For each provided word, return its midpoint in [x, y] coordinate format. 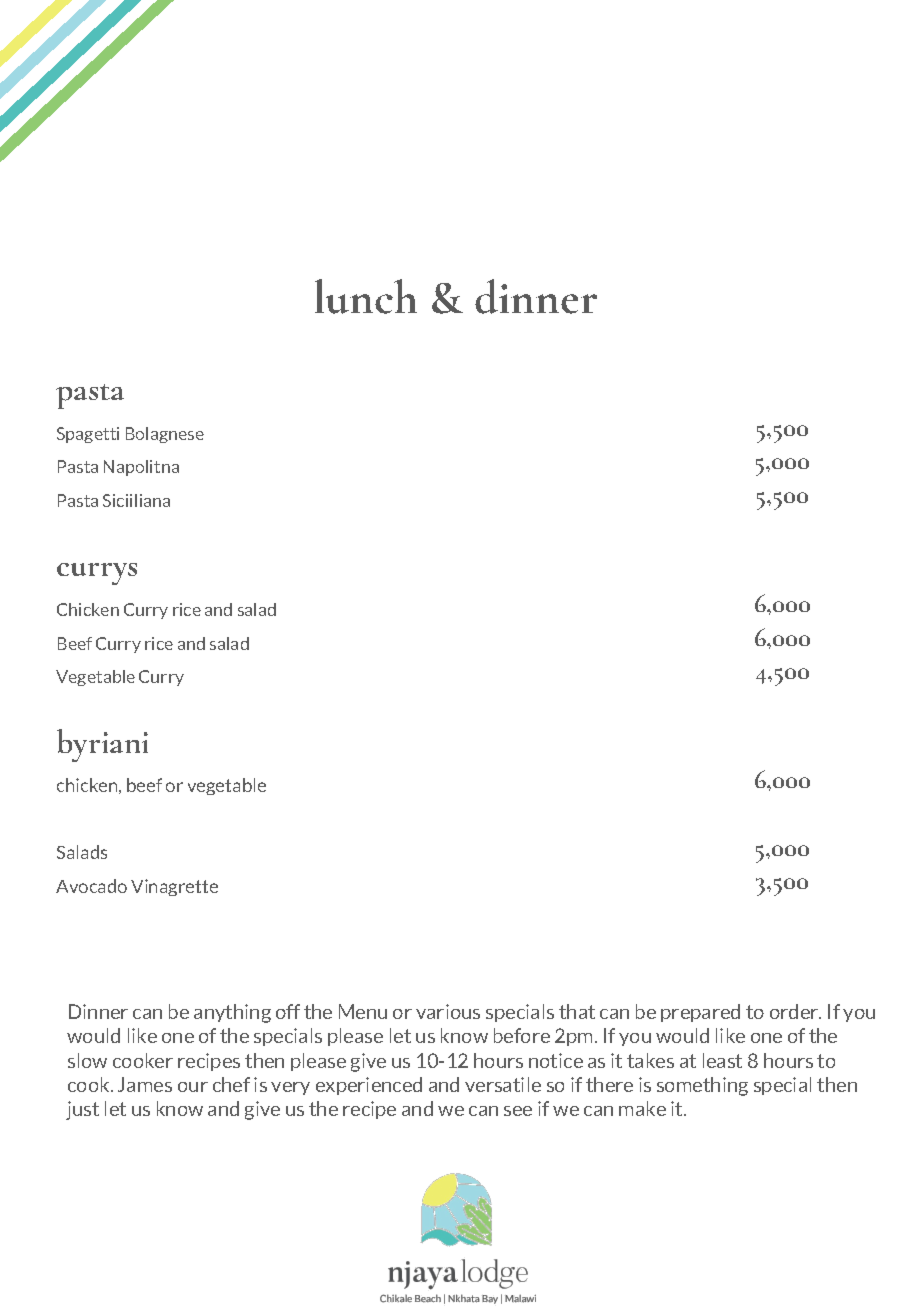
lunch [366, 296]
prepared [700, 1013]
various [448, 1011]
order [795, 1011]
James [145, 1084]
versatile [503, 1084]
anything [232, 1013]
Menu [363, 1011]
